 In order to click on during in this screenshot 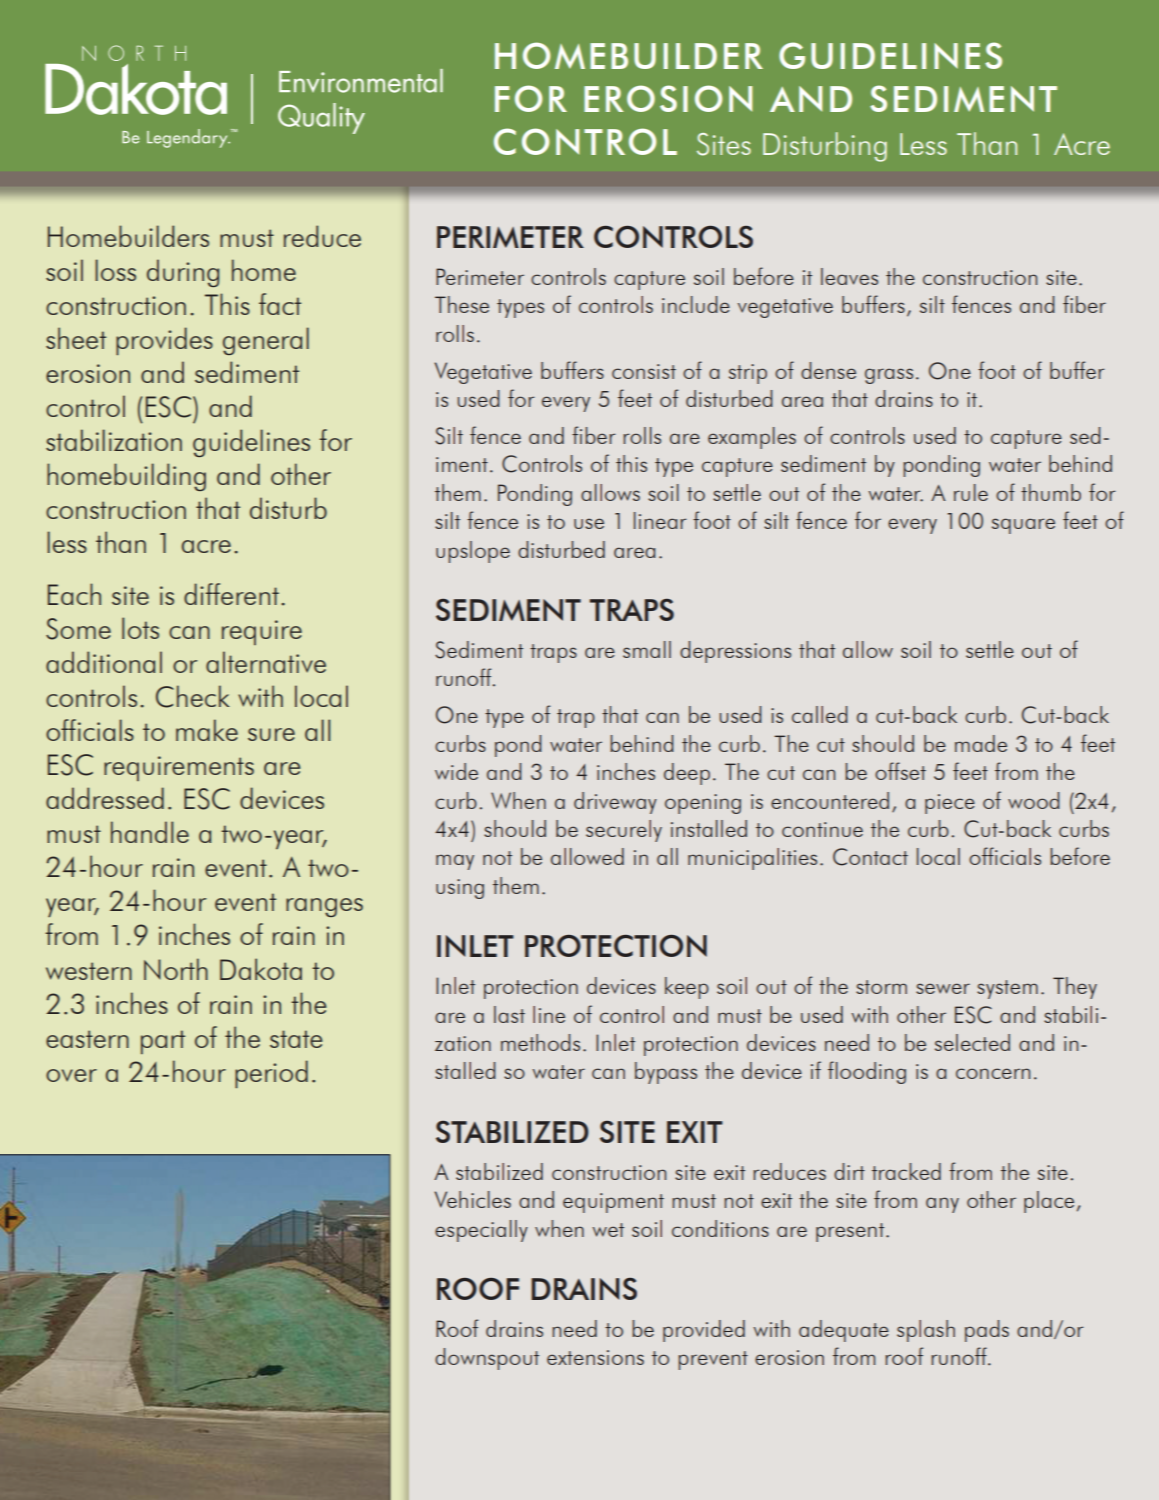, I will do `click(183, 273)`.
